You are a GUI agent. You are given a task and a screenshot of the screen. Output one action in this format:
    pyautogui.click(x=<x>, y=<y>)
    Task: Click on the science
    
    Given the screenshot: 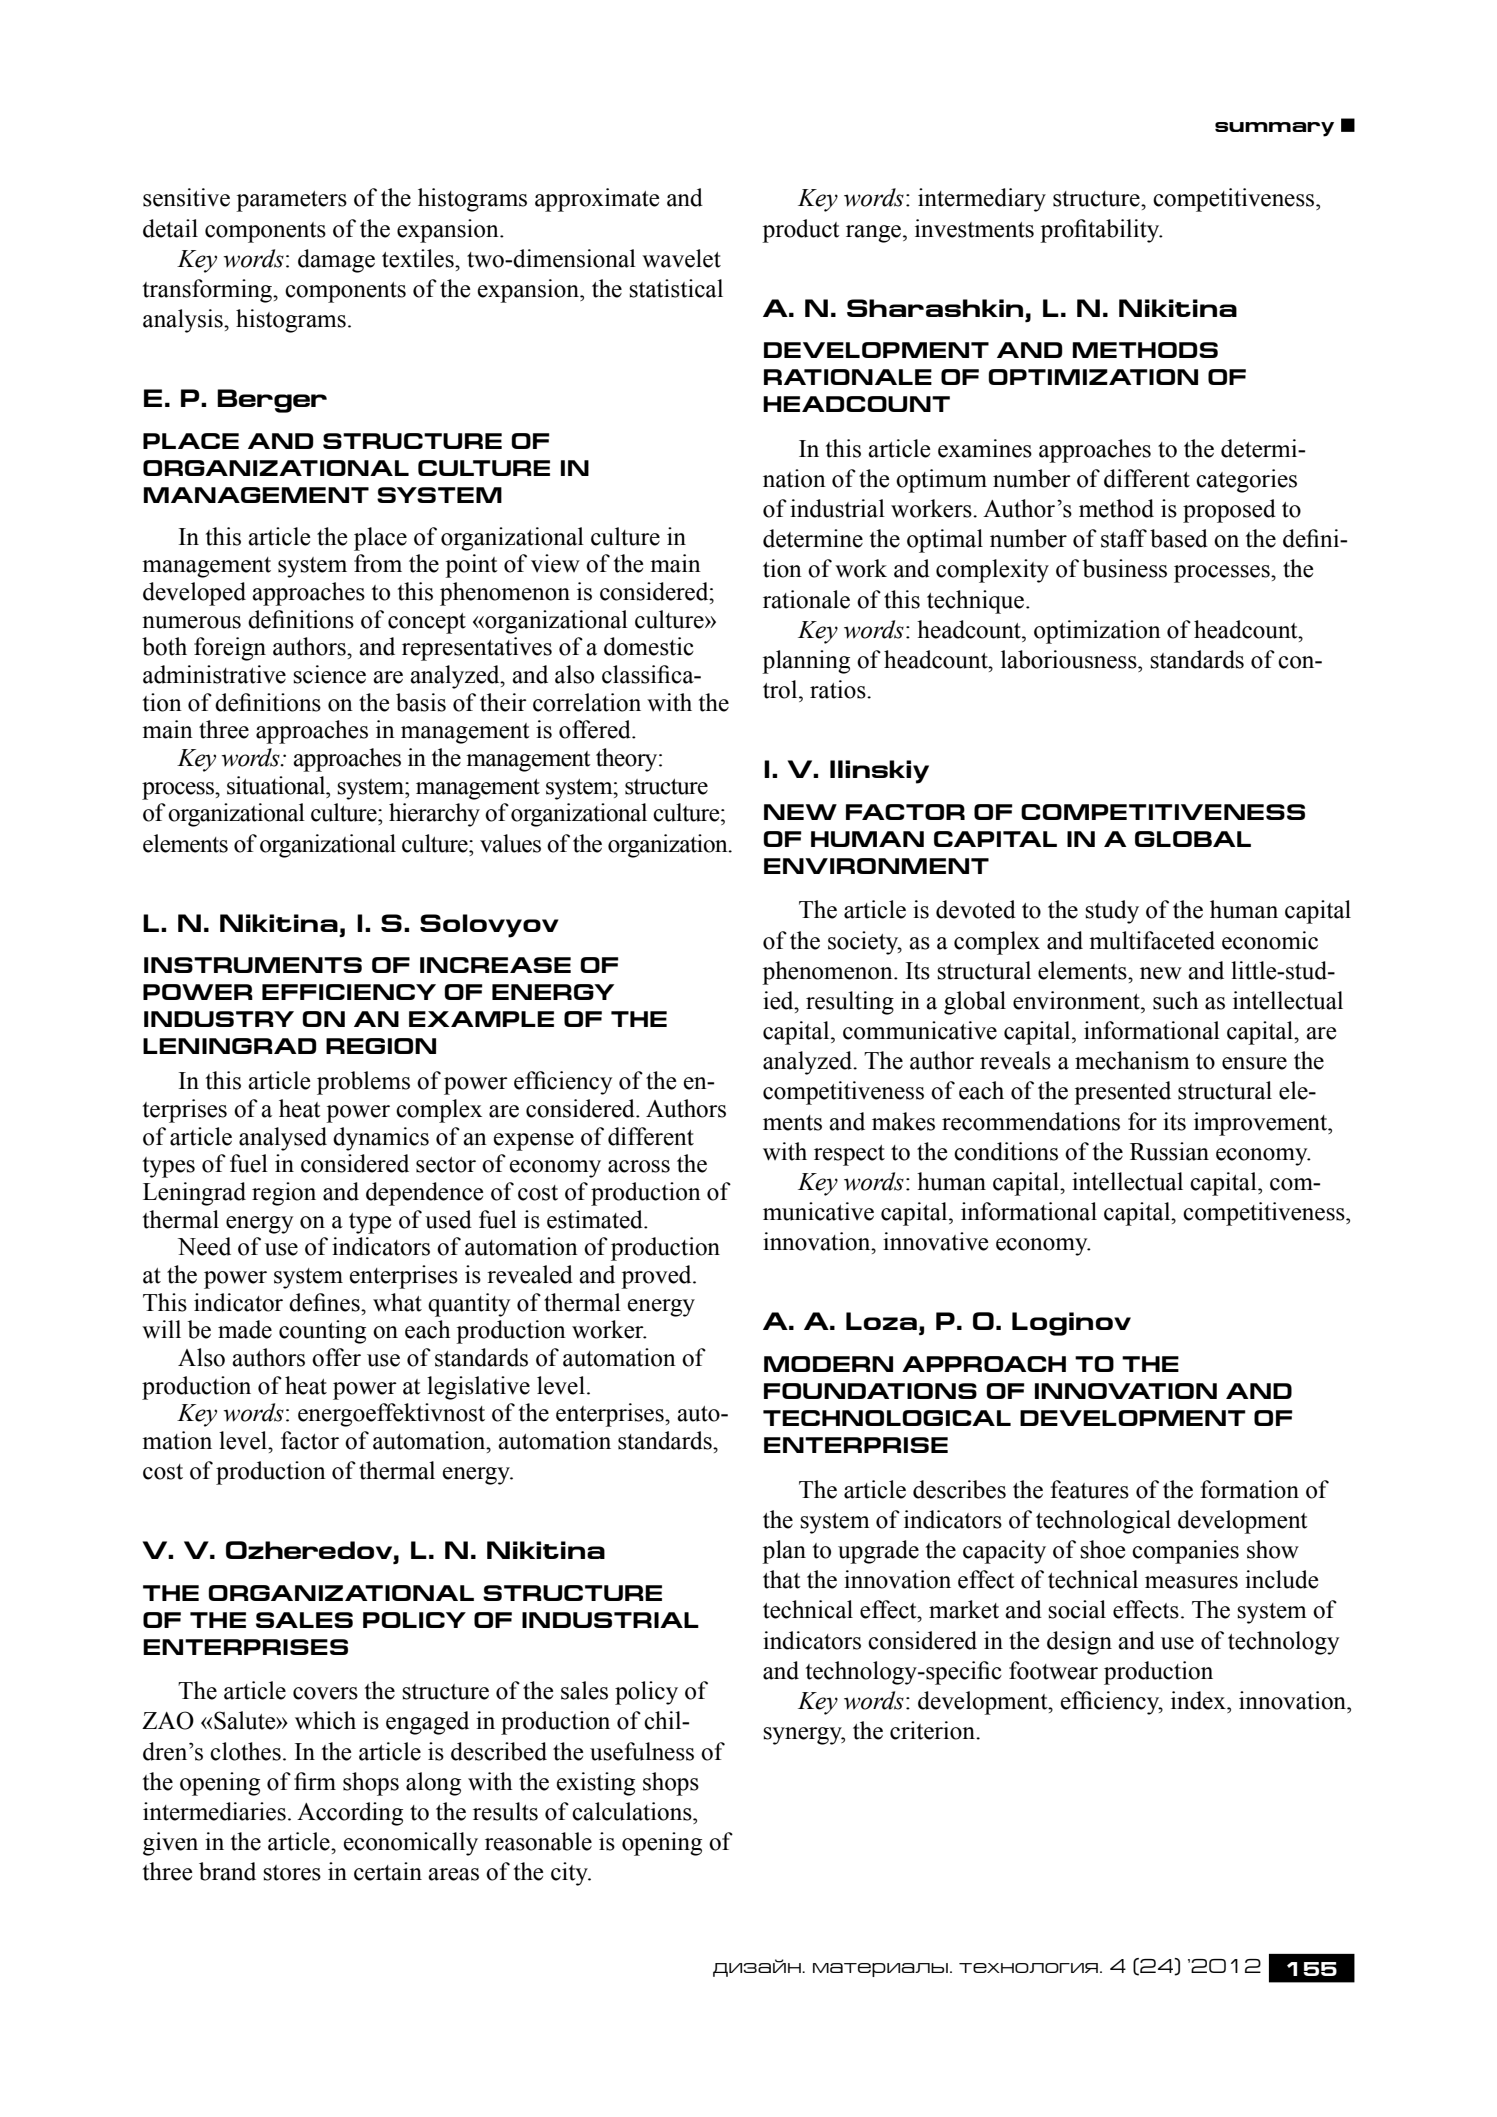 What is the action you would take?
    pyautogui.click(x=329, y=674)
